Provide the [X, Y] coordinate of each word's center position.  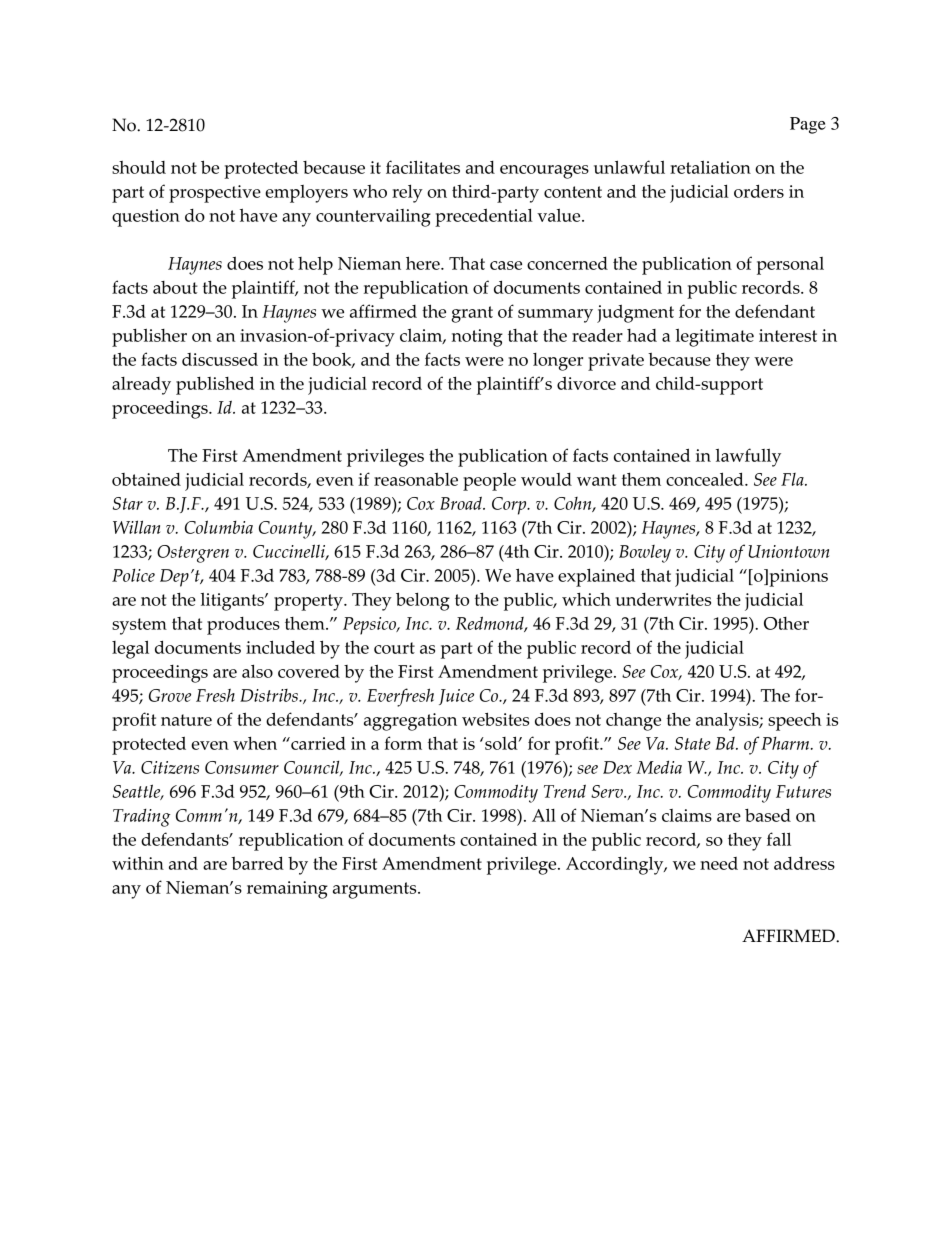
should [139, 167]
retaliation [710, 167]
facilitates [423, 167]
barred [257, 863]
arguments [376, 890]
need [719, 863]
